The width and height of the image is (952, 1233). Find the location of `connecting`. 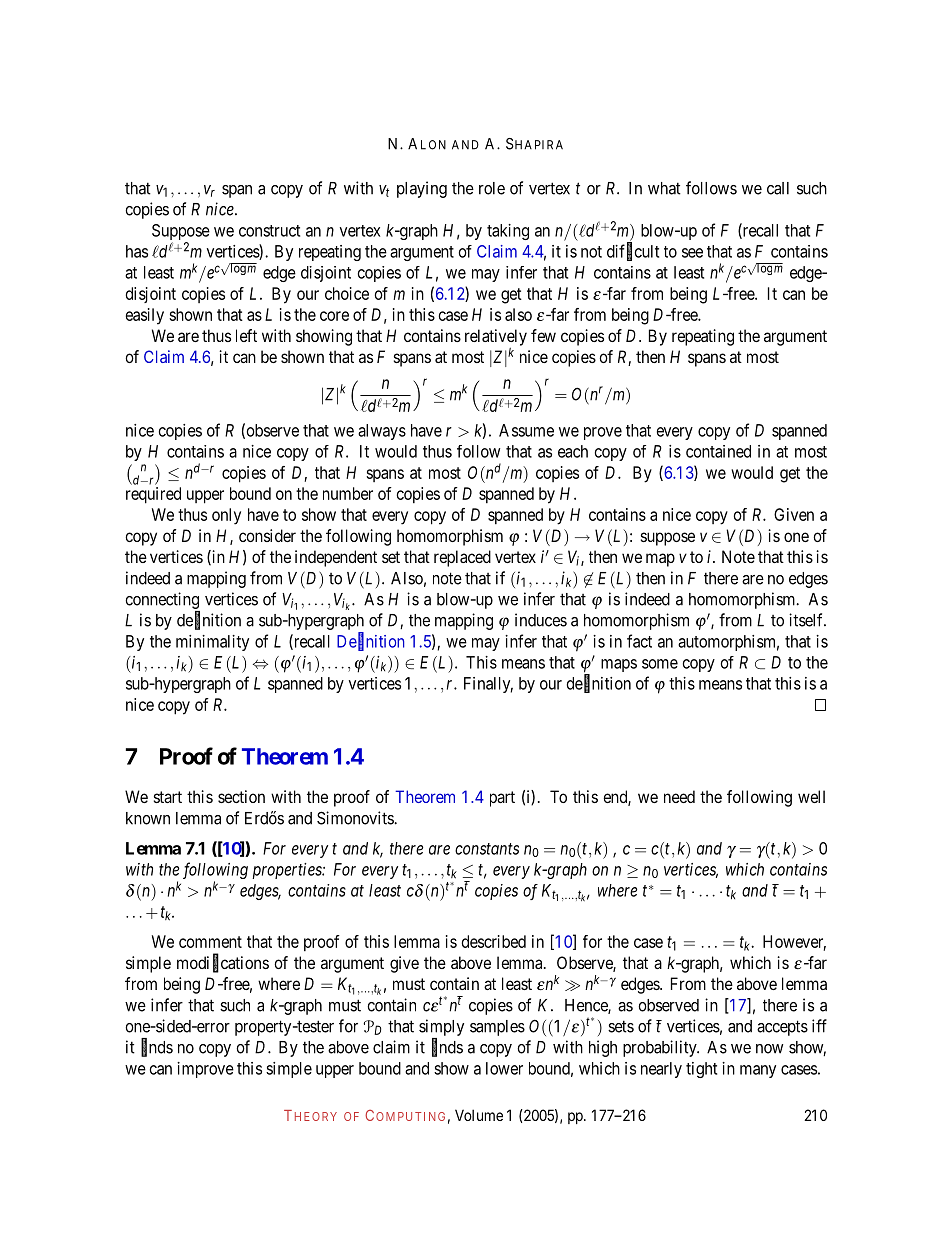

connecting is located at coordinates (162, 600).
